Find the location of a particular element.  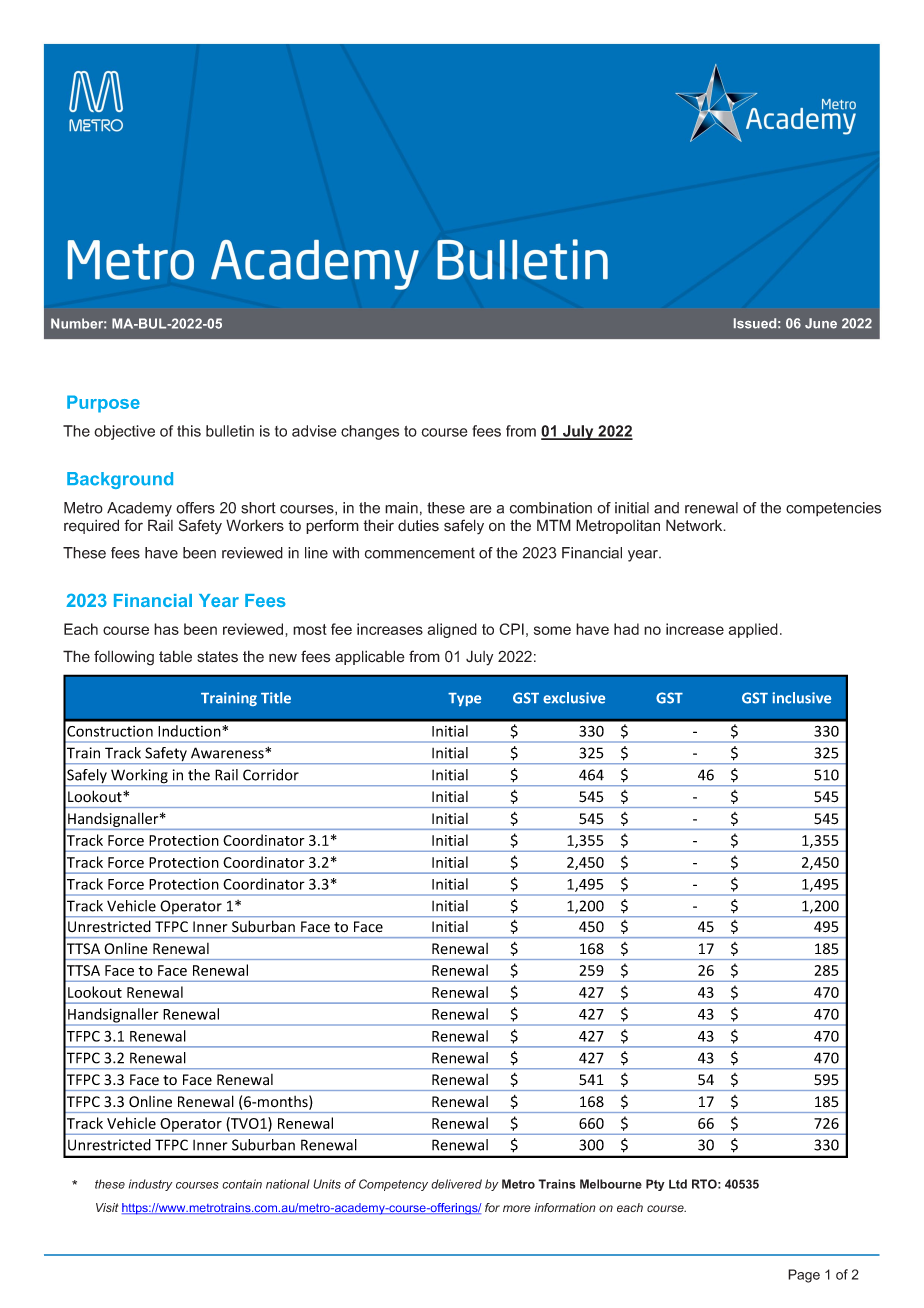

changes is located at coordinates (370, 432).
